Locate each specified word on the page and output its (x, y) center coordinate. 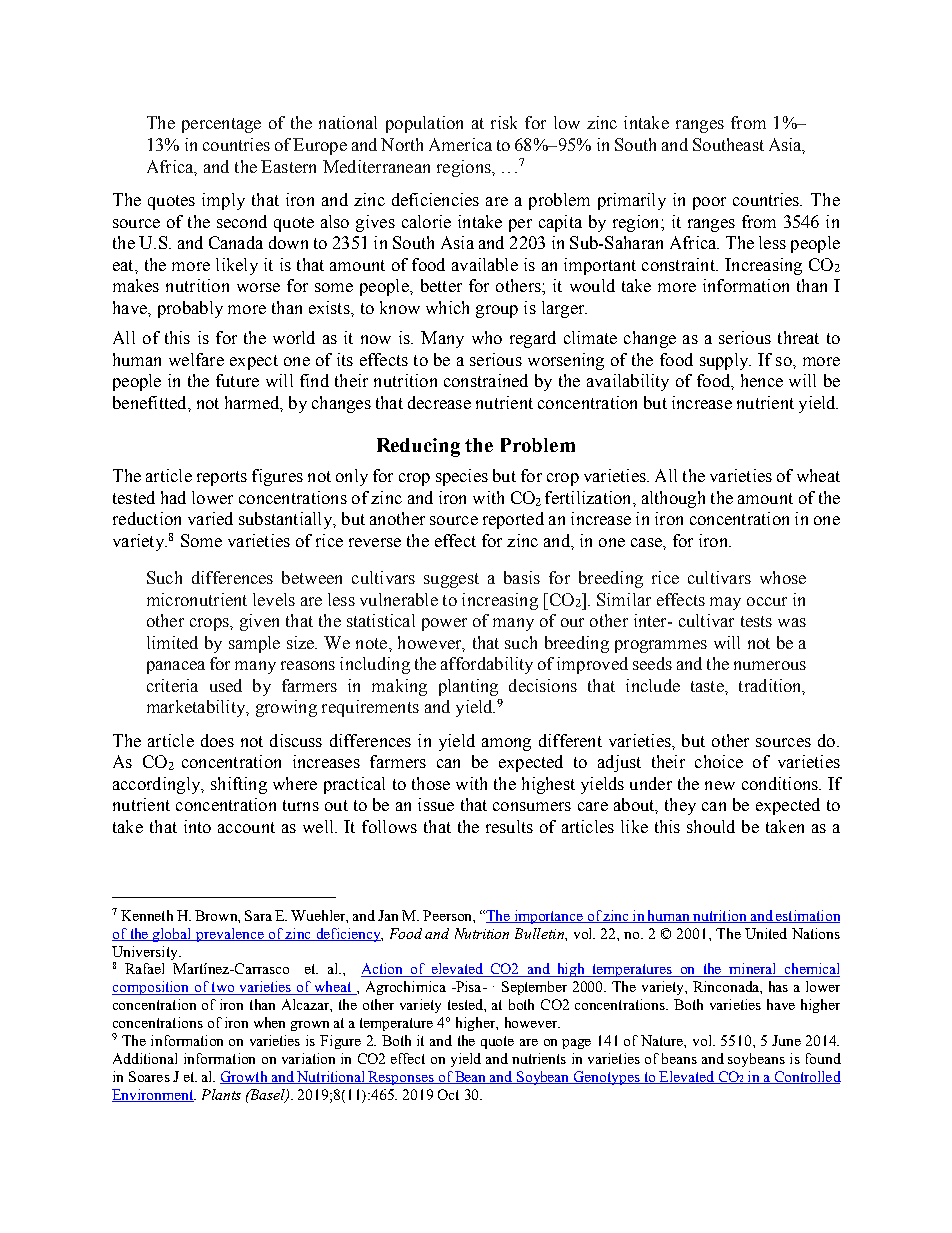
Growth (245, 1077)
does (217, 740)
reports (222, 478)
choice (719, 761)
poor (709, 203)
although (673, 499)
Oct (448, 1094)
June (786, 1040)
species (462, 477)
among (506, 744)
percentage (221, 125)
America (460, 144)
